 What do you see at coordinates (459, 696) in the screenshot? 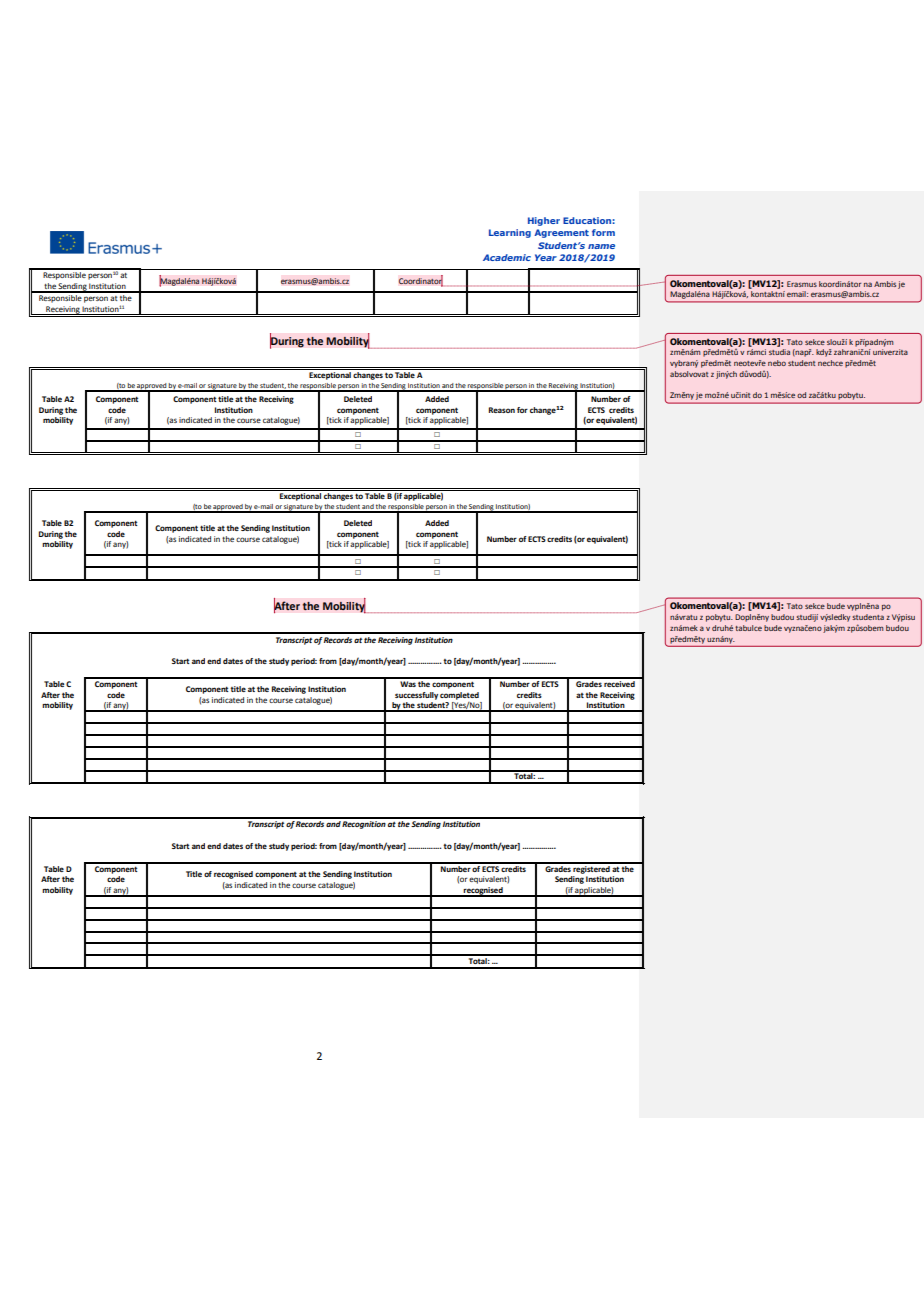
I see `completed` at bounding box center [459, 696].
